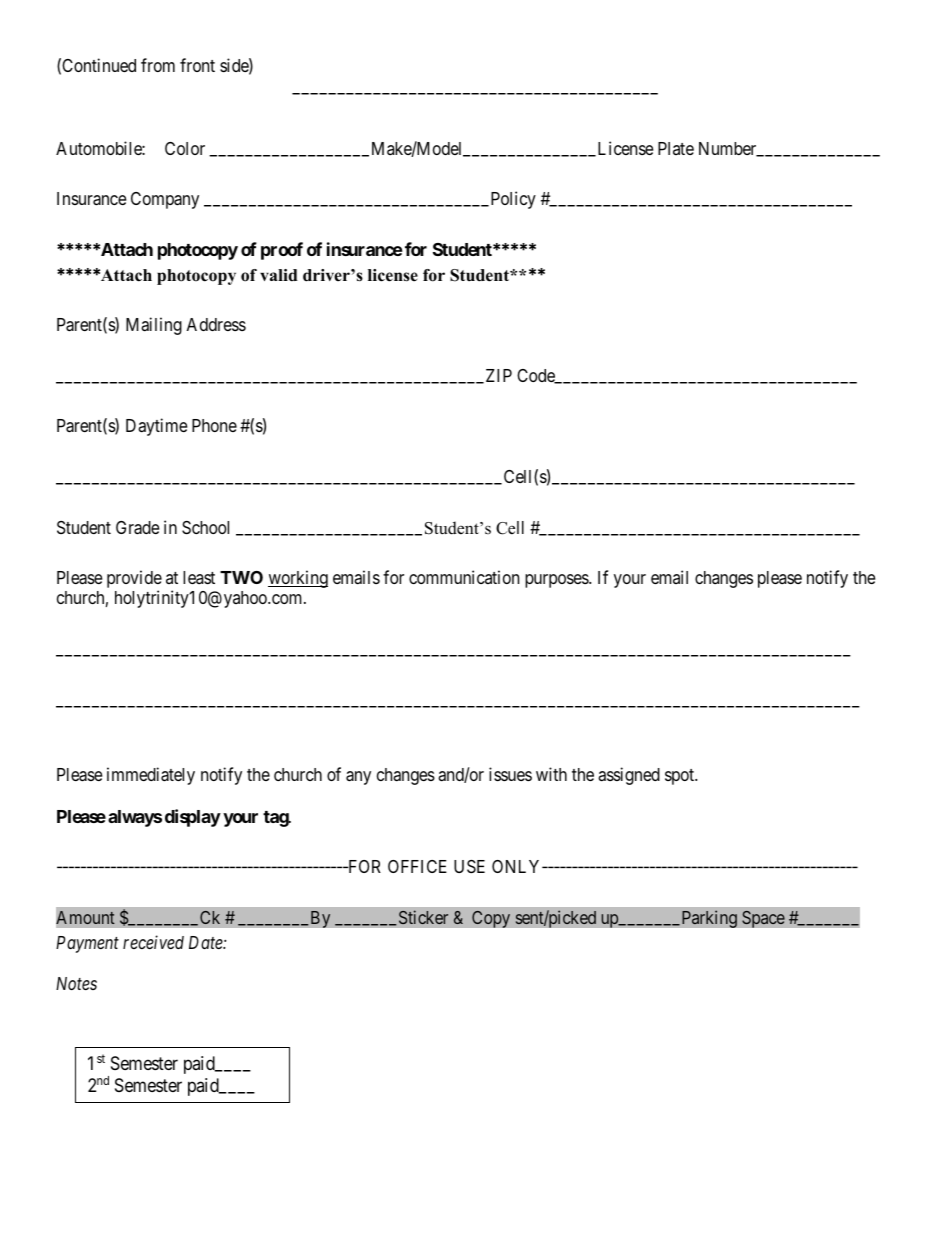 The width and height of the document is (952, 1233). What do you see at coordinates (134, 580) in the document?
I see `provide` at bounding box center [134, 580].
